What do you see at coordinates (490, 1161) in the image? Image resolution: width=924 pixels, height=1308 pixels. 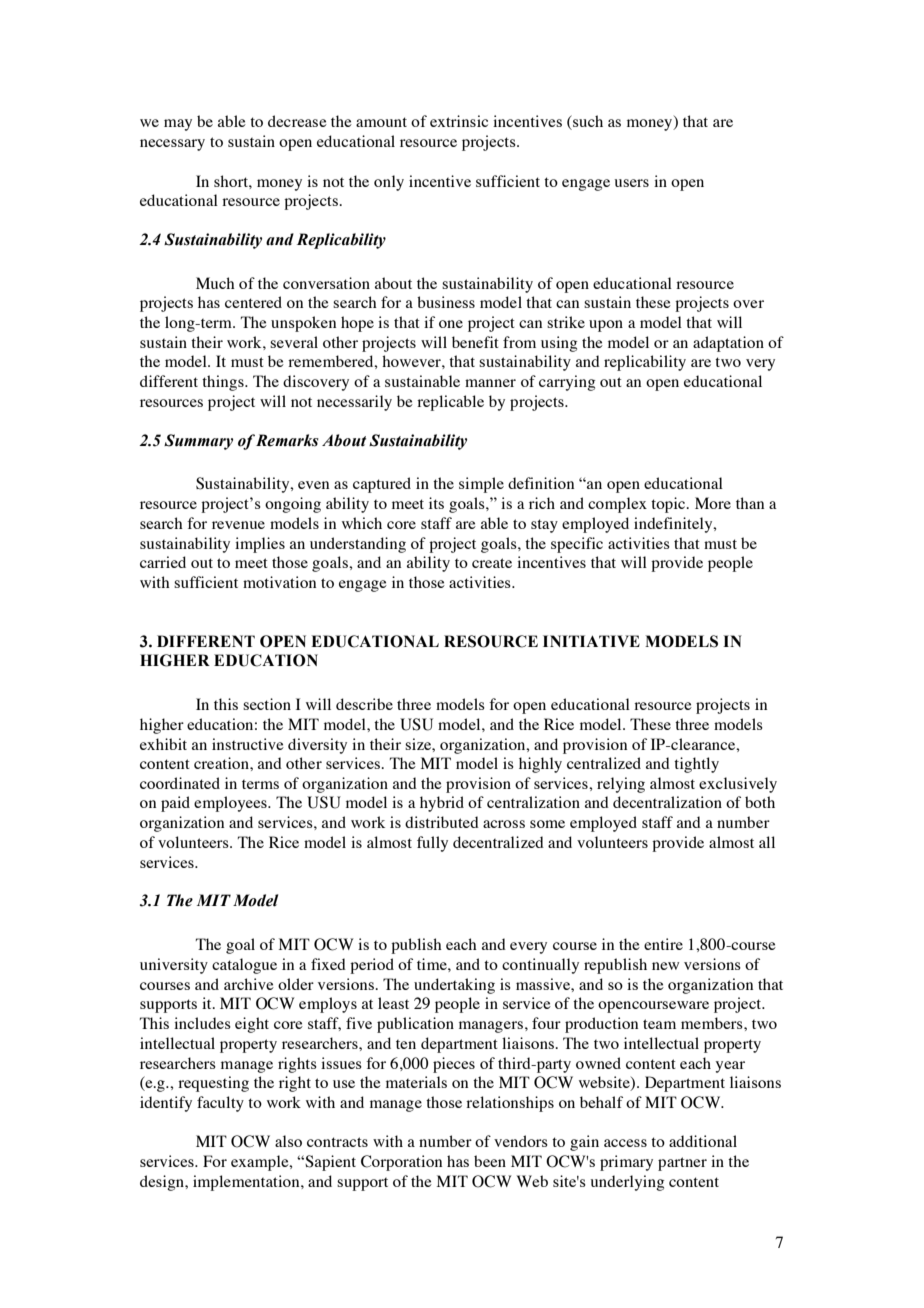 I see `been` at bounding box center [490, 1161].
